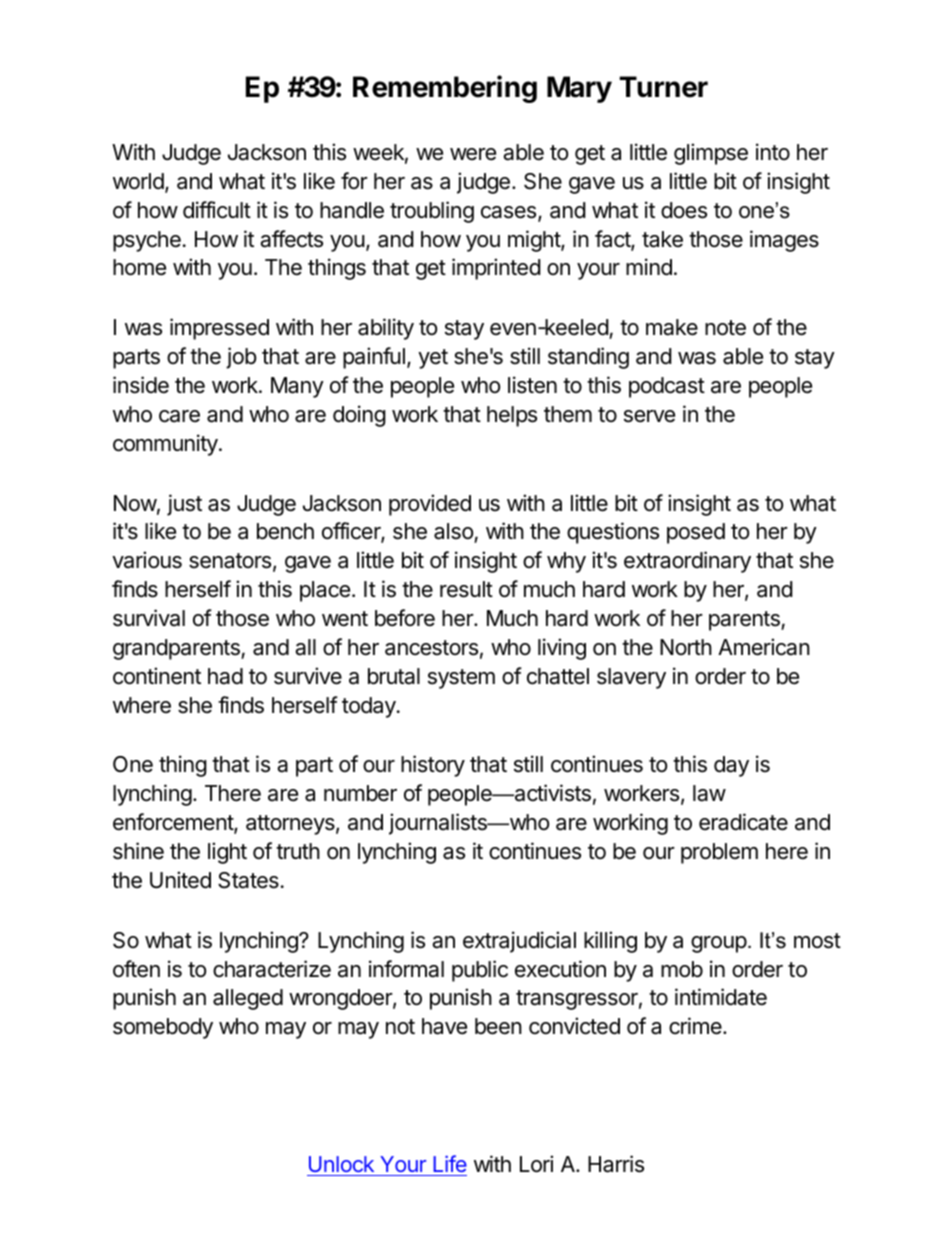  What do you see at coordinates (433, 359) in the screenshot?
I see `yet` at bounding box center [433, 359].
